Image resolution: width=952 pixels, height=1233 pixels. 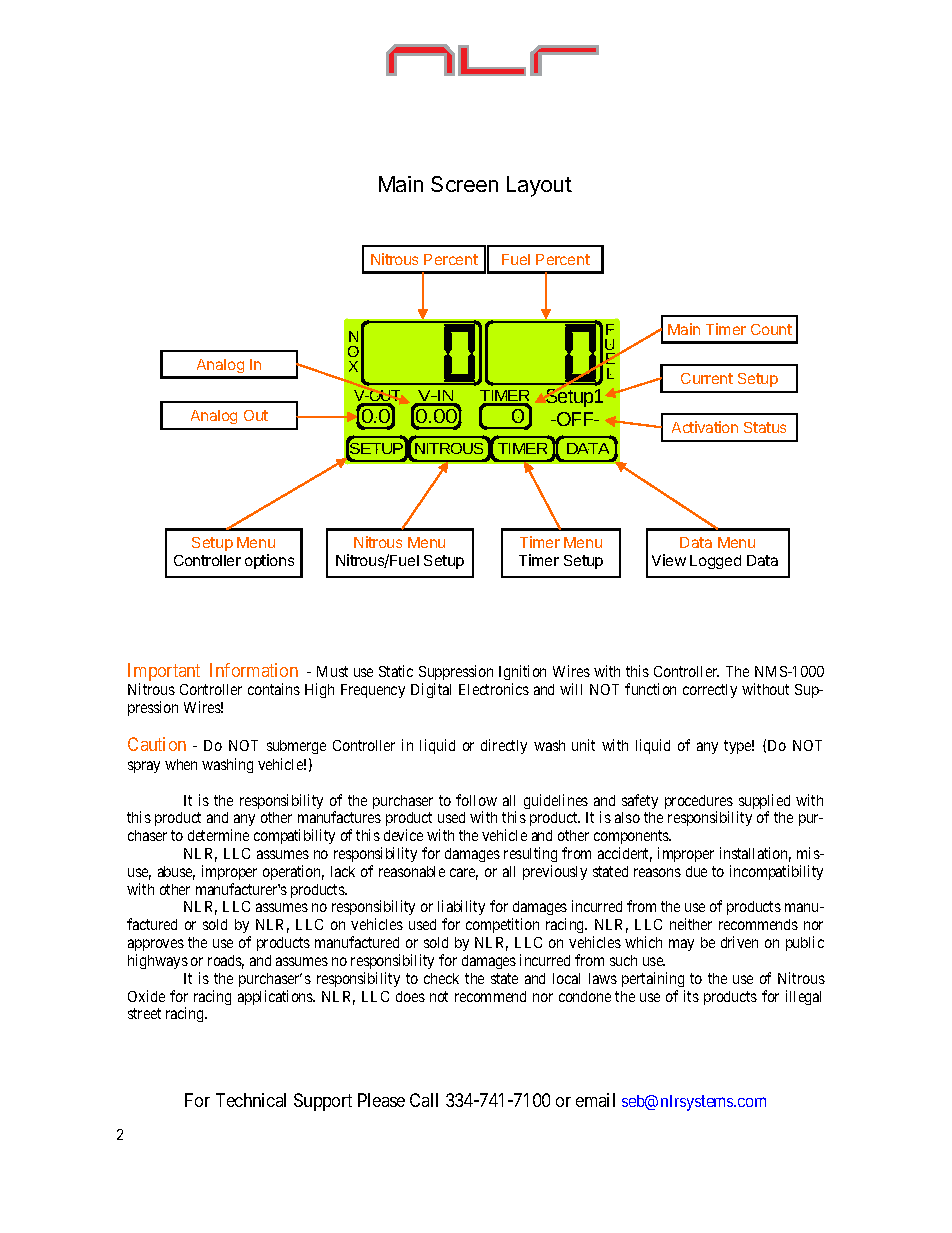 I want to click on correctly, so click(x=710, y=691).
